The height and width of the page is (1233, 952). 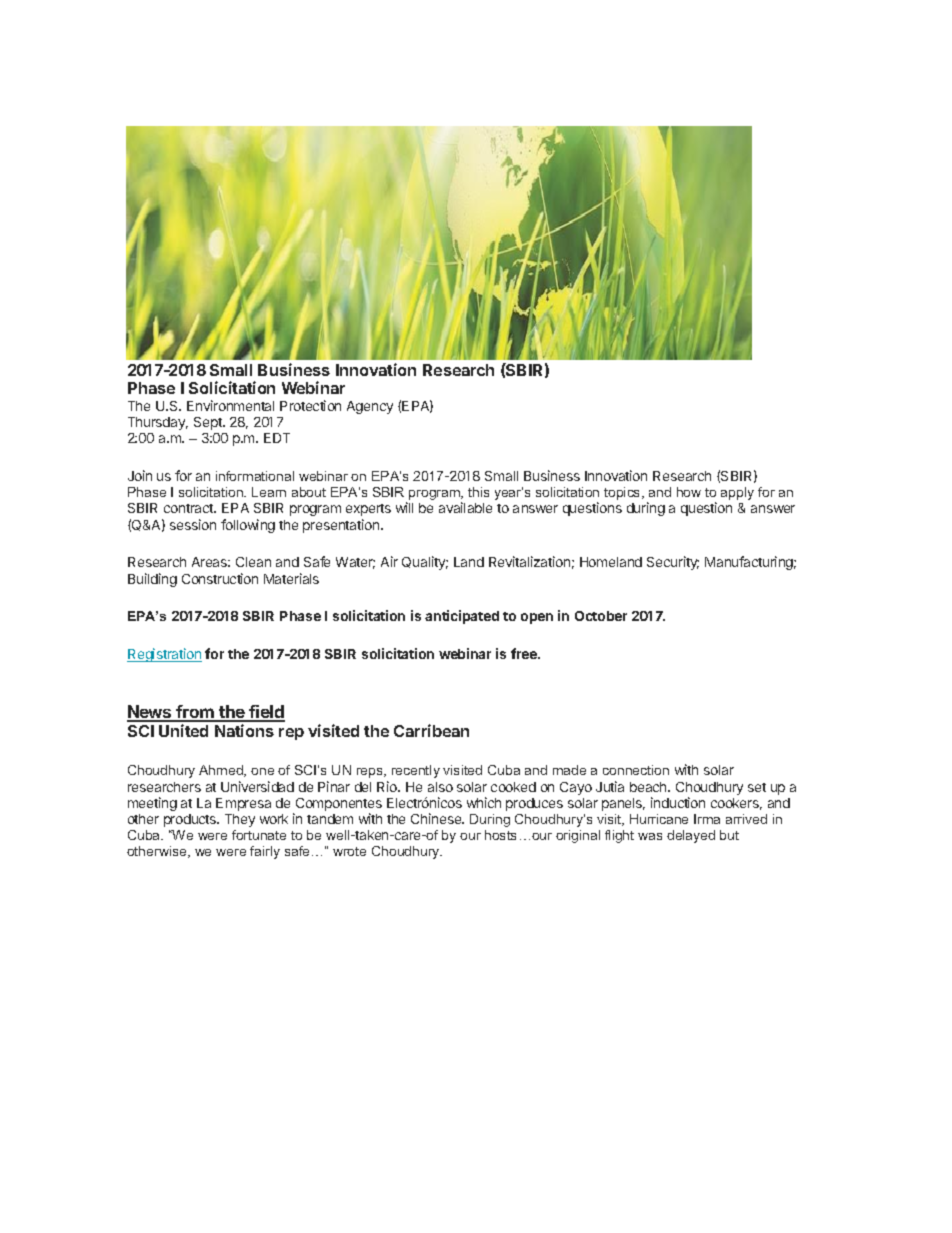 What do you see at coordinates (259, 835) in the page?
I see `fortunate` at bounding box center [259, 835].
